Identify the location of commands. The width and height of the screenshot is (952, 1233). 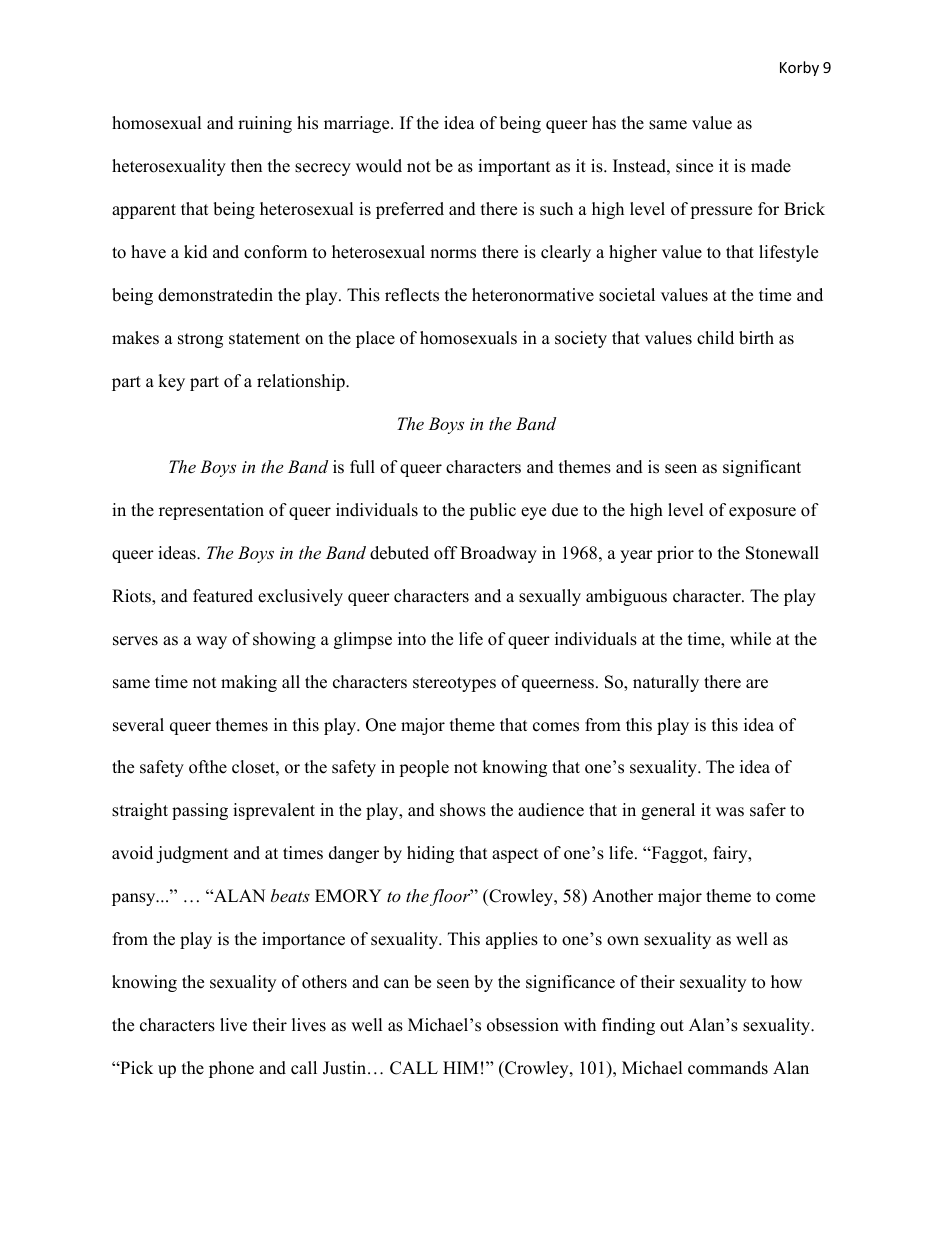
(728, 1068).
